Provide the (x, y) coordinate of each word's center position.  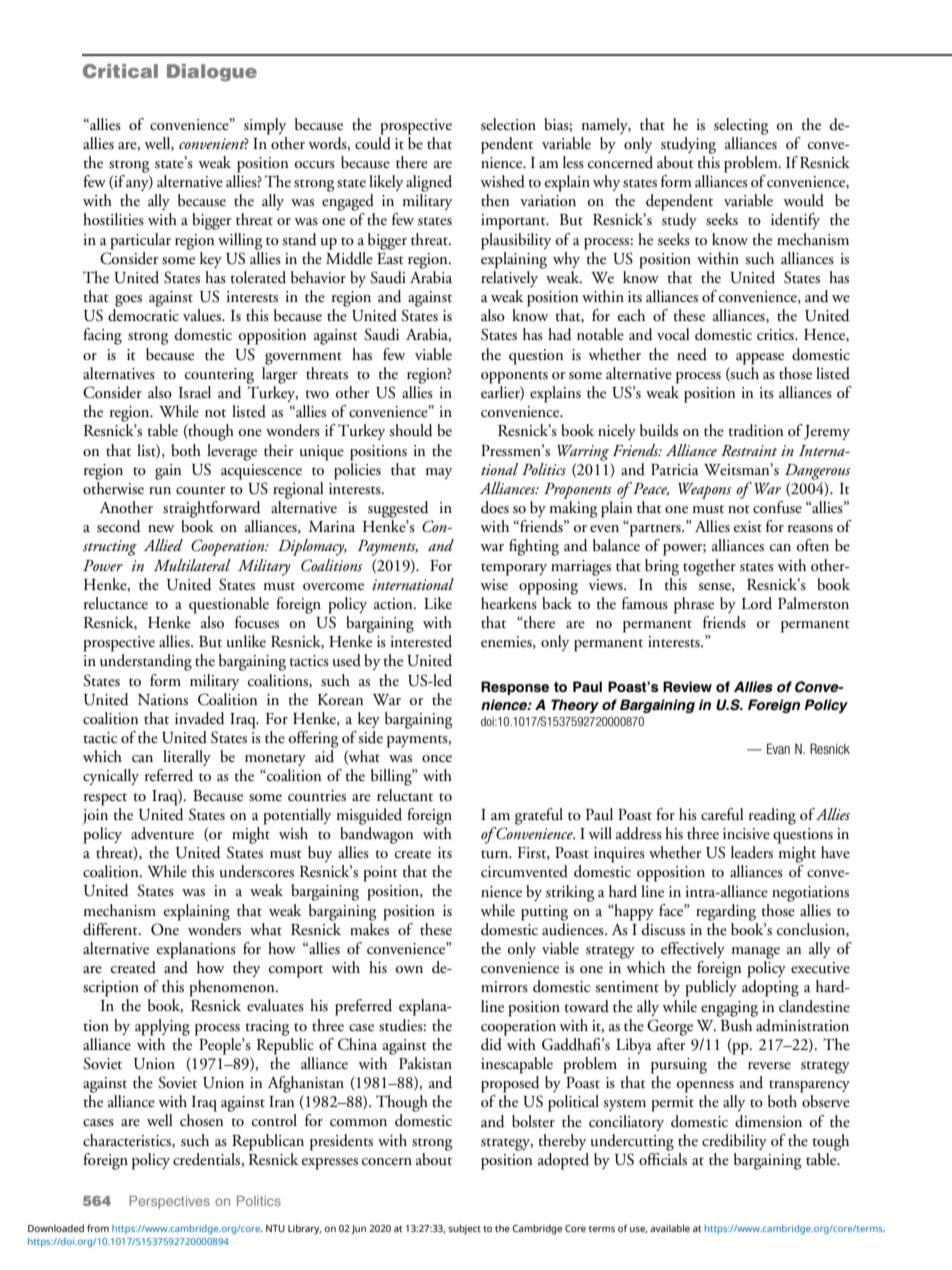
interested (421, 641)
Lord (757, 603)
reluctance (116, 603)
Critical (120, 71)
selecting (741, 126)
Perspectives (169, 1202)
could (373, 142)
